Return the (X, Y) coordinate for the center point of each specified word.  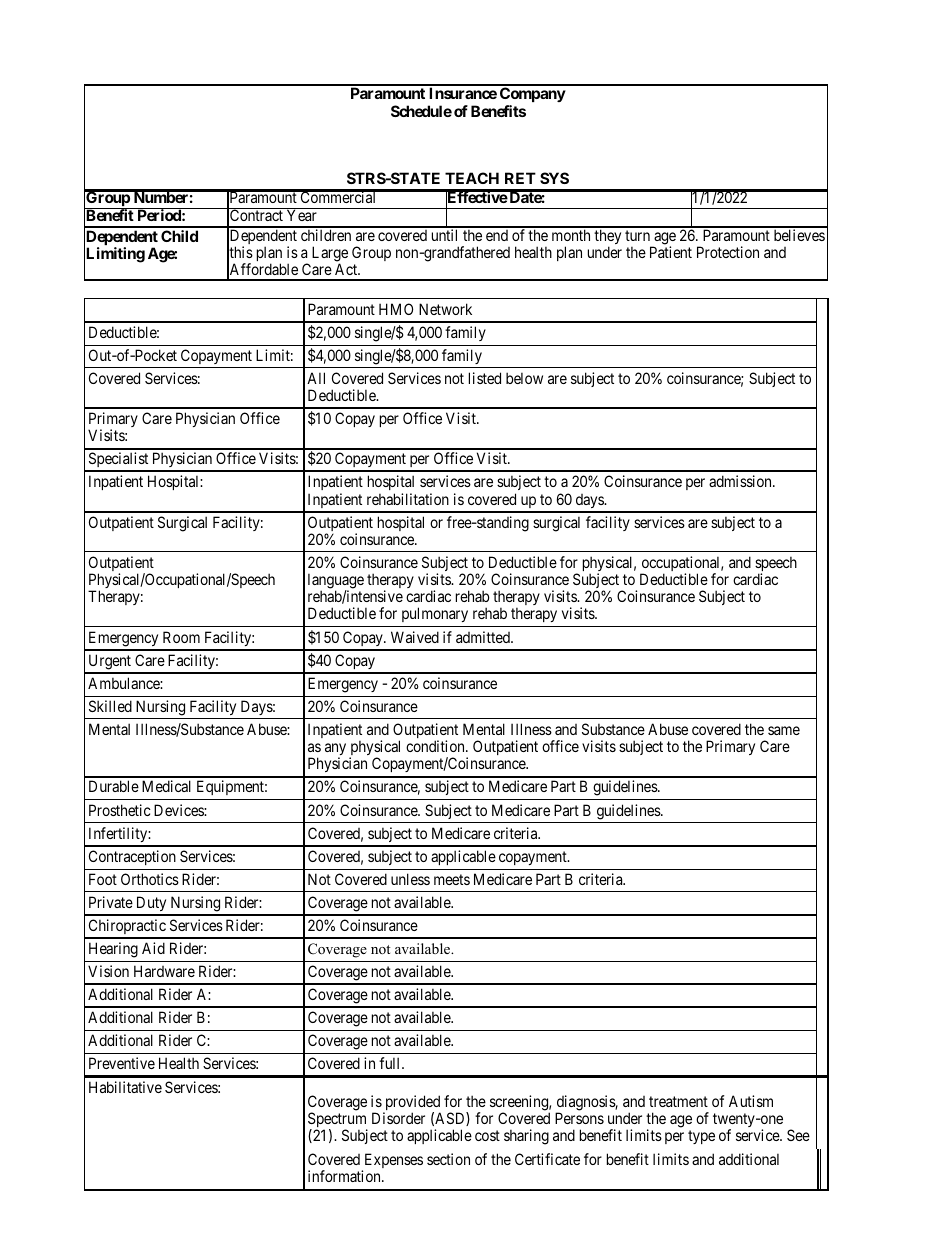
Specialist (118, 461)
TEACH (472, 178)
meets (452, 879)
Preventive (122, 1063)
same (784, 730)
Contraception (132, 857)
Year (302, 215)
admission (741, 481)
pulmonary (435, 614)
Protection (728, 252)
